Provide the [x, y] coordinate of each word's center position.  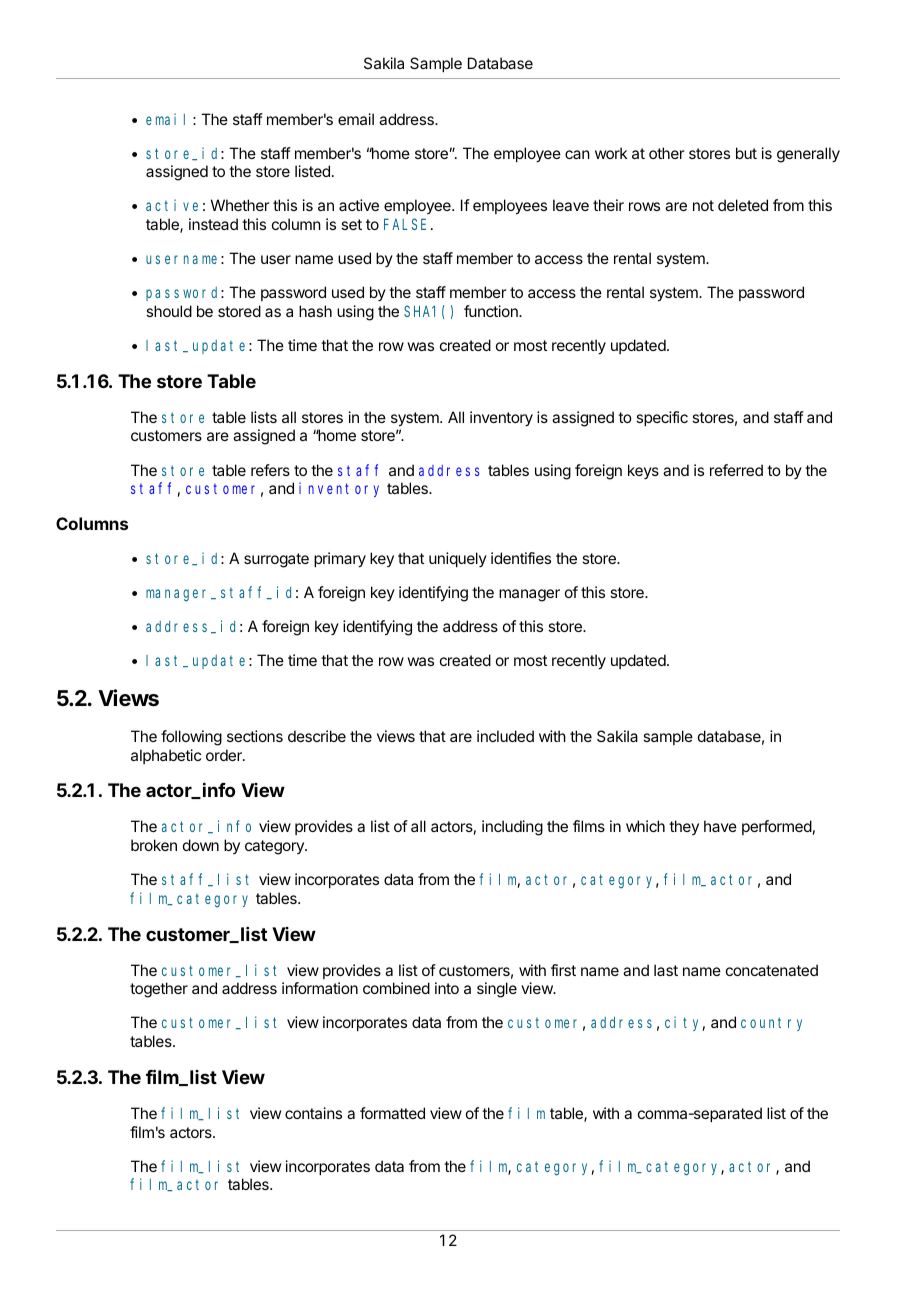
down [201, 845]
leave [571, 205]
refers [270, 470]
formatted [392, 1113]
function [492, 311]
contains [313, 1113]
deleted [743, 205]
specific [662, 418]
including [512, 828]
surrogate [276, 560]
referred [736, 470]
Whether [240, 205]
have [720, 826]
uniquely [458, 559]
